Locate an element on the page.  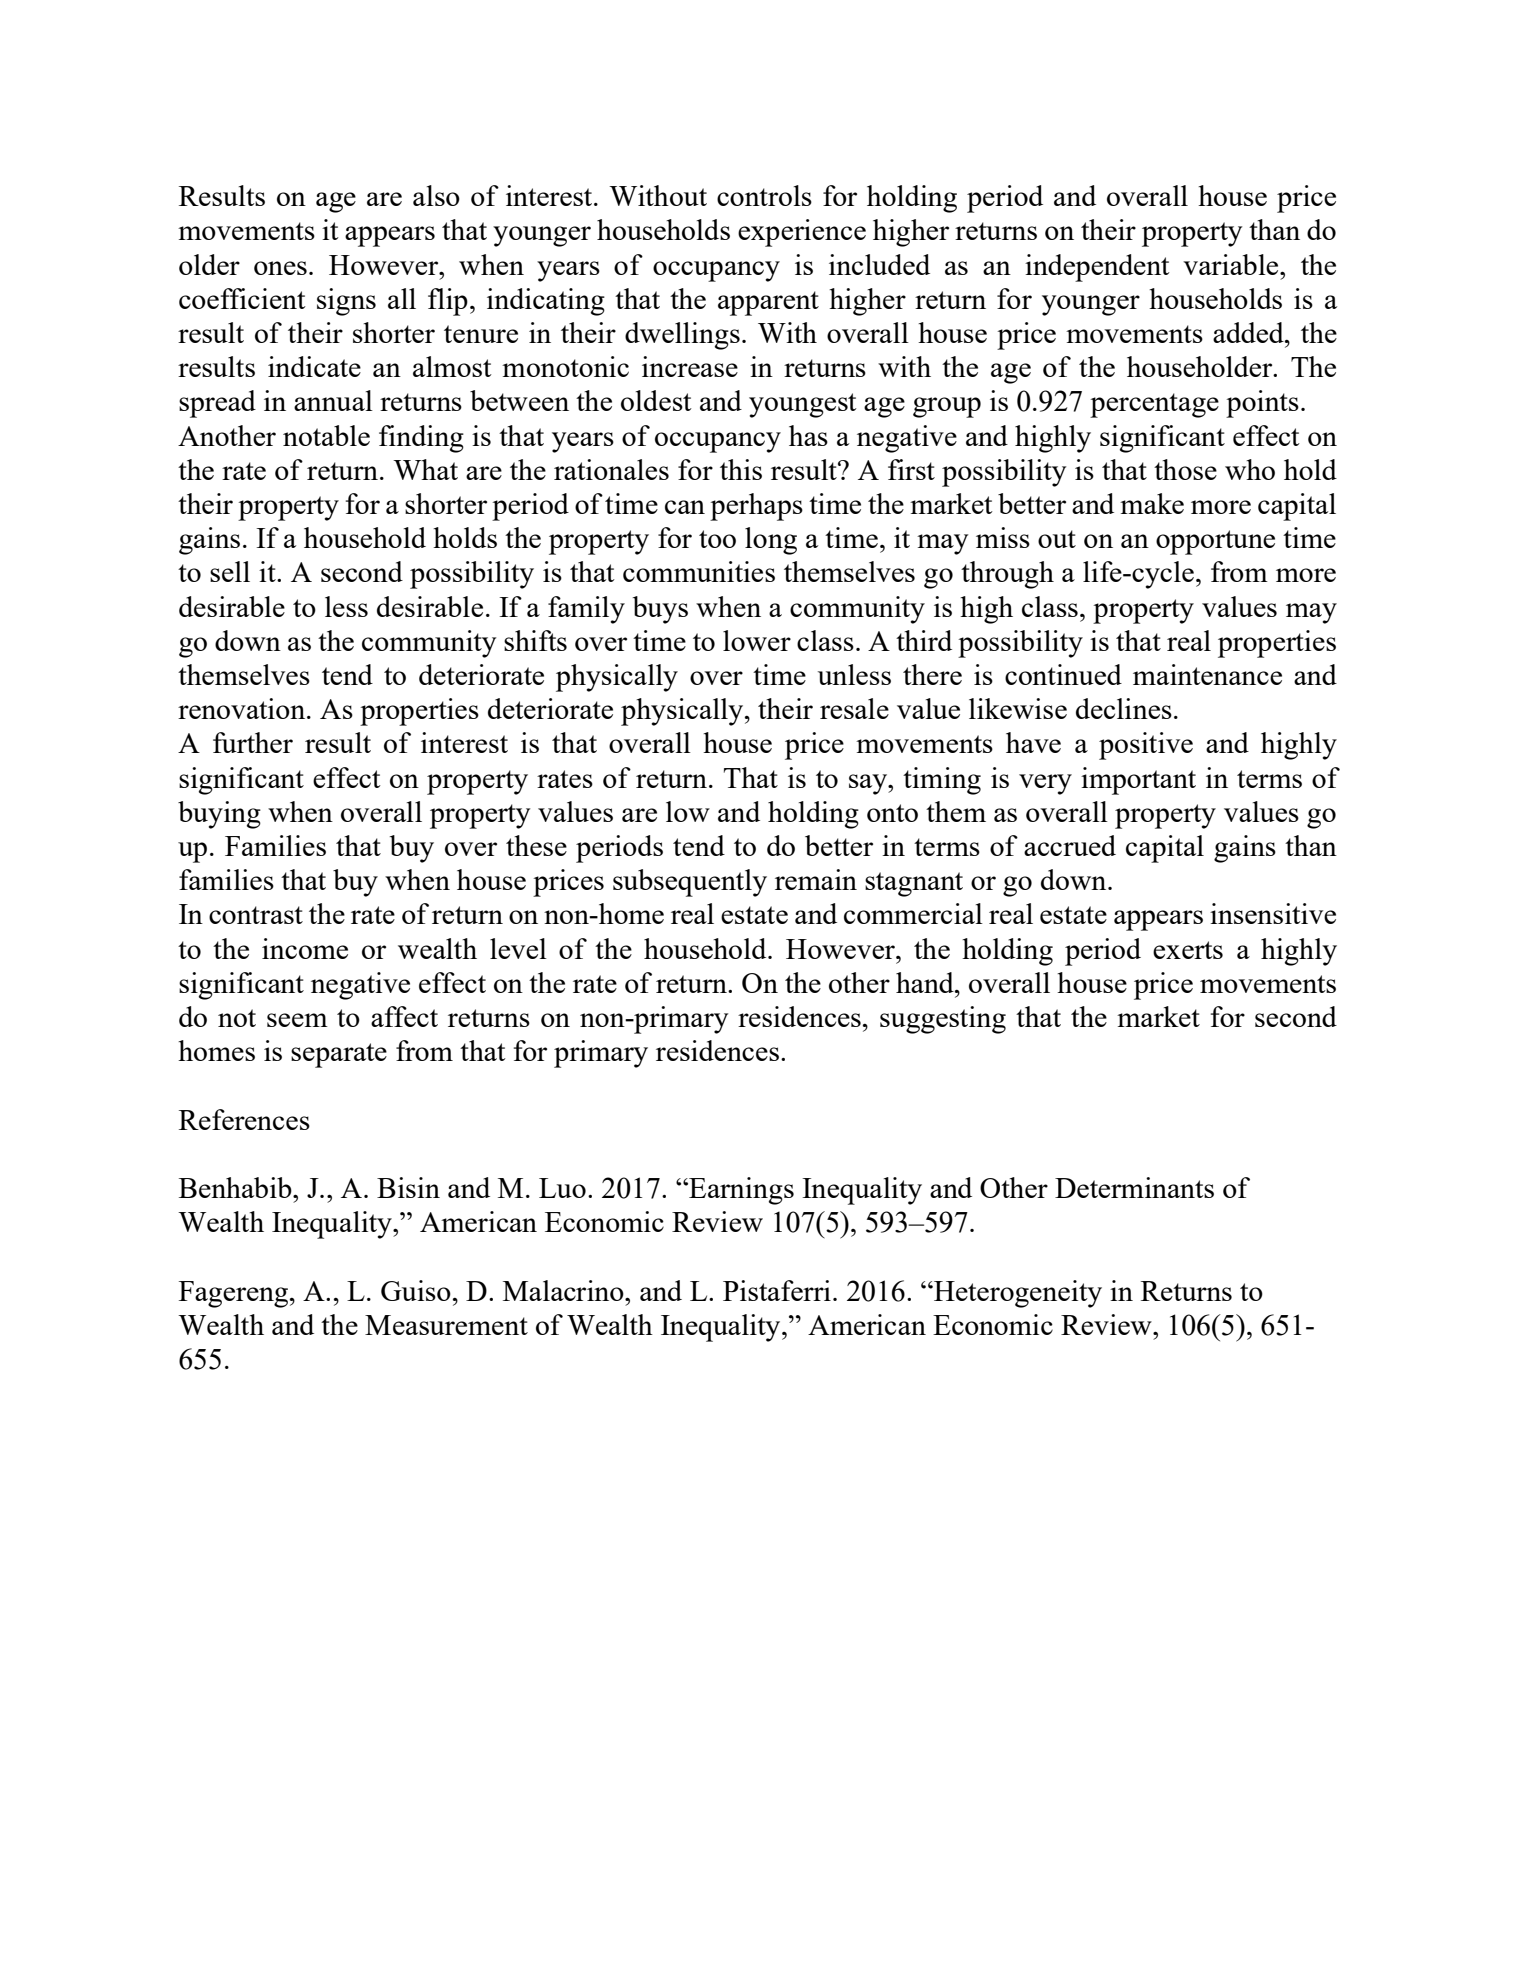
those is located at coordinates (1185, 469).
